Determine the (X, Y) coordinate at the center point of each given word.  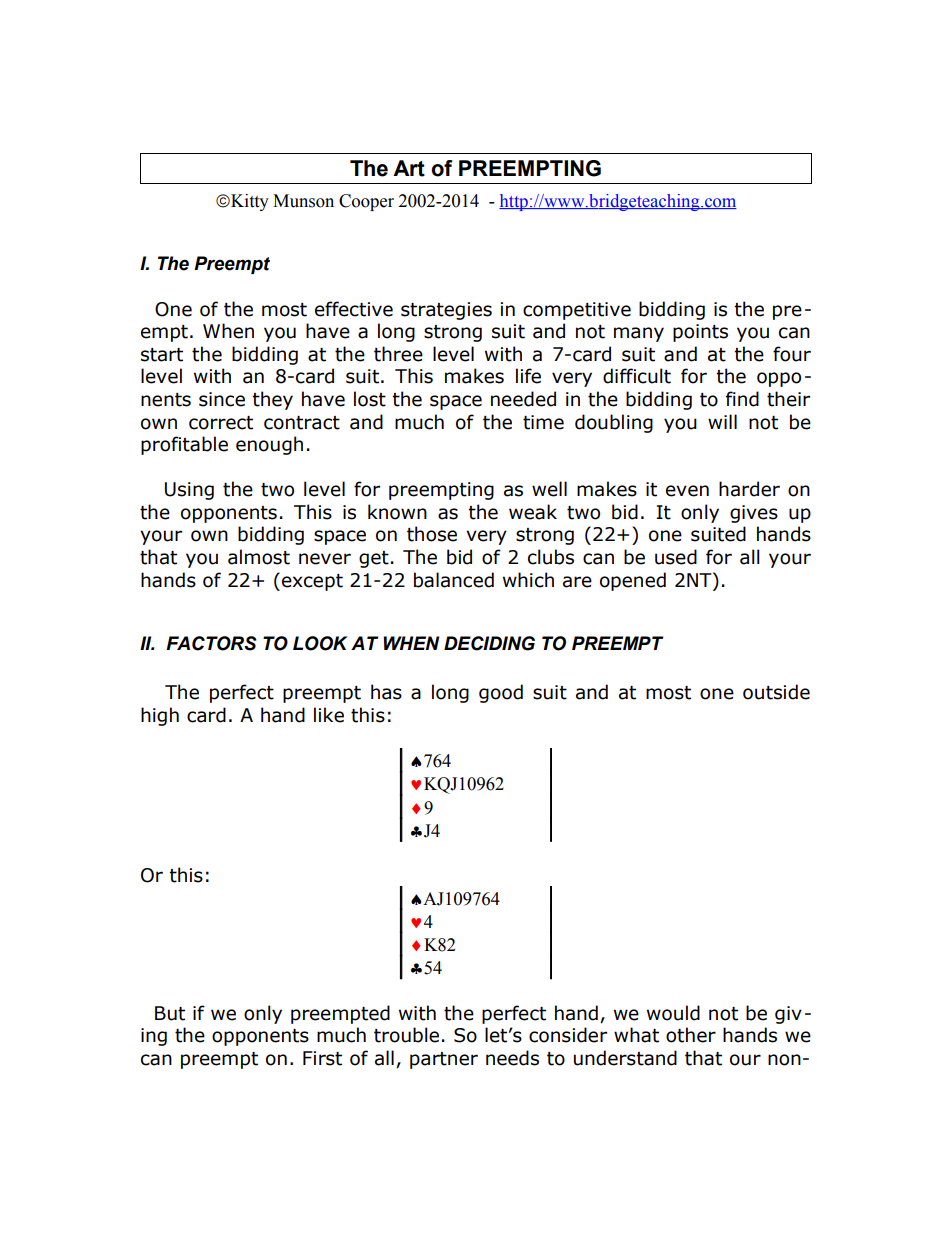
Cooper (366, 202)
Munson (303, 201)
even (687, 491)
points (700, 333)
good (501, 693)
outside (776, 692)
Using (189, 491)
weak (533, 512)
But (170, 1013)
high (160, 716)
